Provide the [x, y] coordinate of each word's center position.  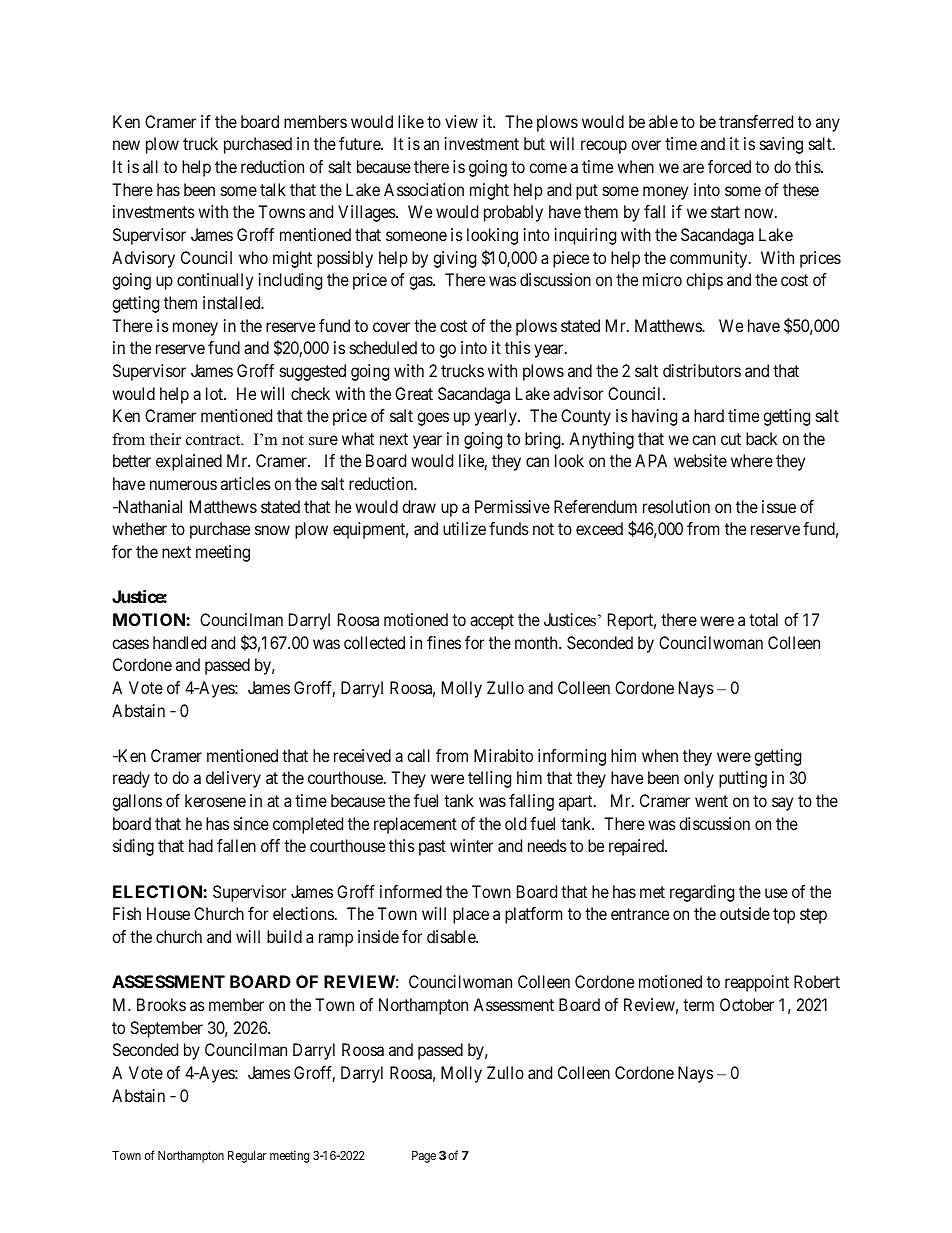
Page [424, 1157]
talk [273, 189]
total [763, 619]
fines [444, 642]
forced [729, 166]
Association [424, 189]
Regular [247, 1157]
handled [179, 642]
